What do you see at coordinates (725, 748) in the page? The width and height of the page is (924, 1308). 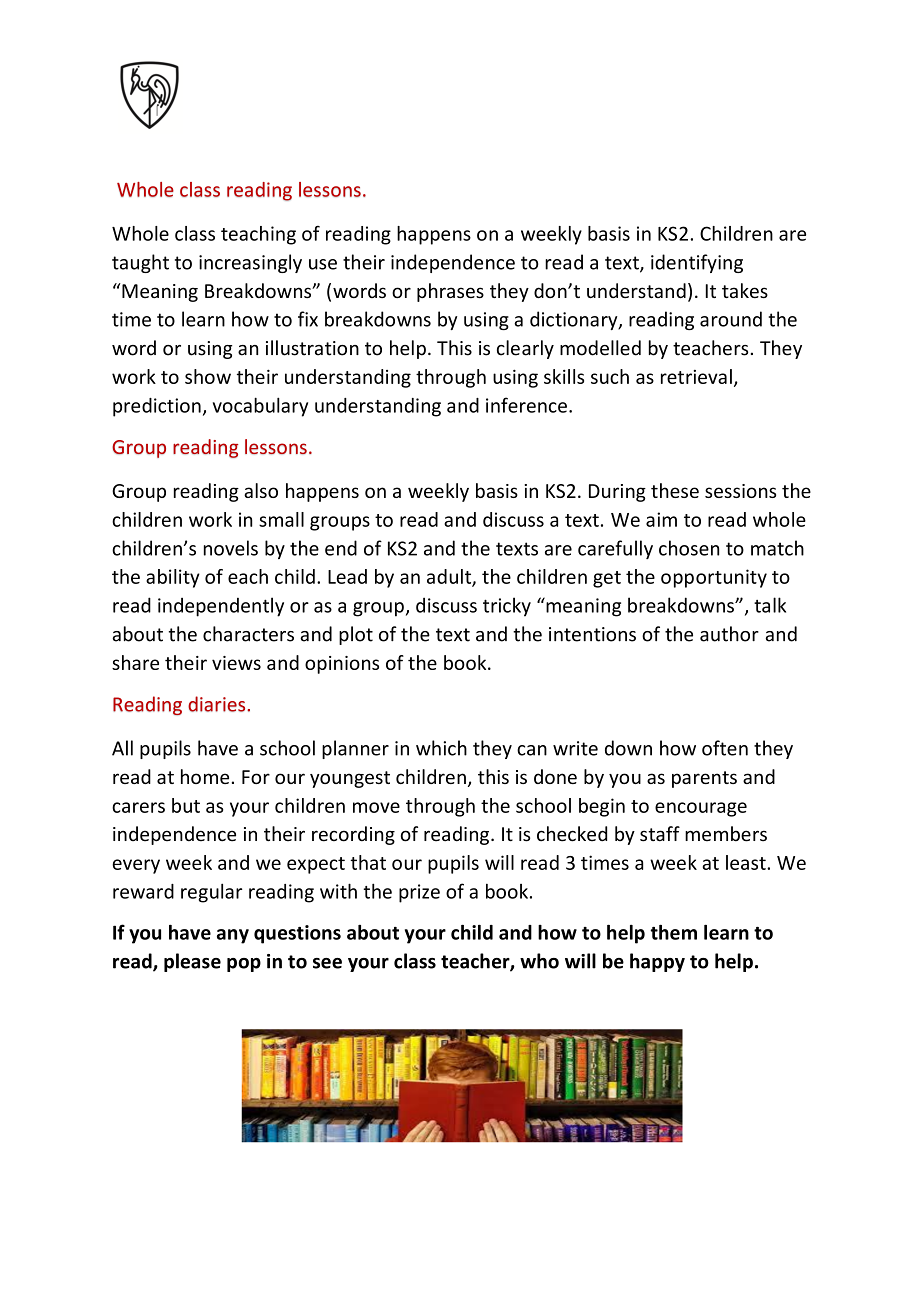 I see `often` at bounding box center [725, 748].
